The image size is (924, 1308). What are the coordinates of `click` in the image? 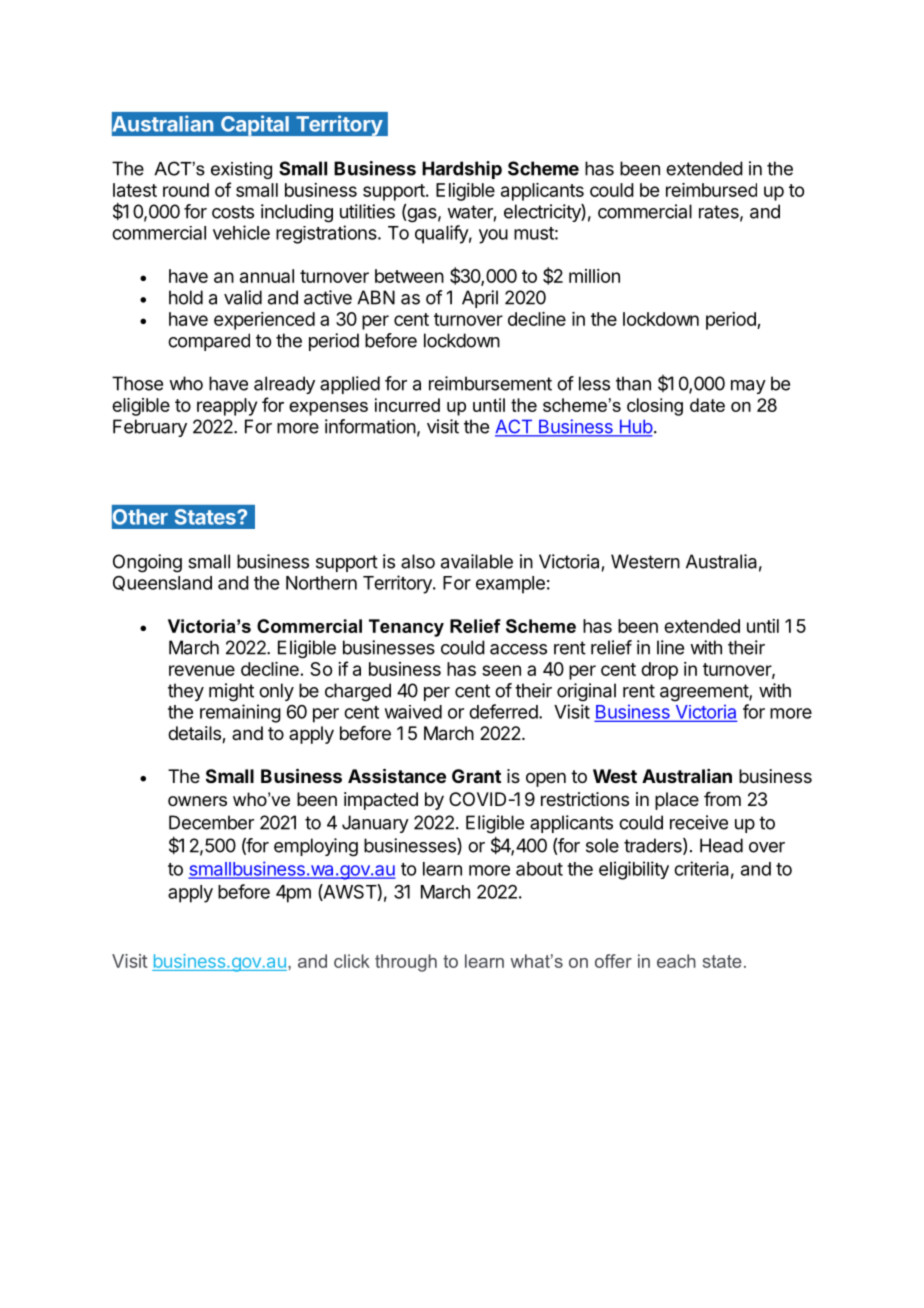 It's located at (352, 961).
